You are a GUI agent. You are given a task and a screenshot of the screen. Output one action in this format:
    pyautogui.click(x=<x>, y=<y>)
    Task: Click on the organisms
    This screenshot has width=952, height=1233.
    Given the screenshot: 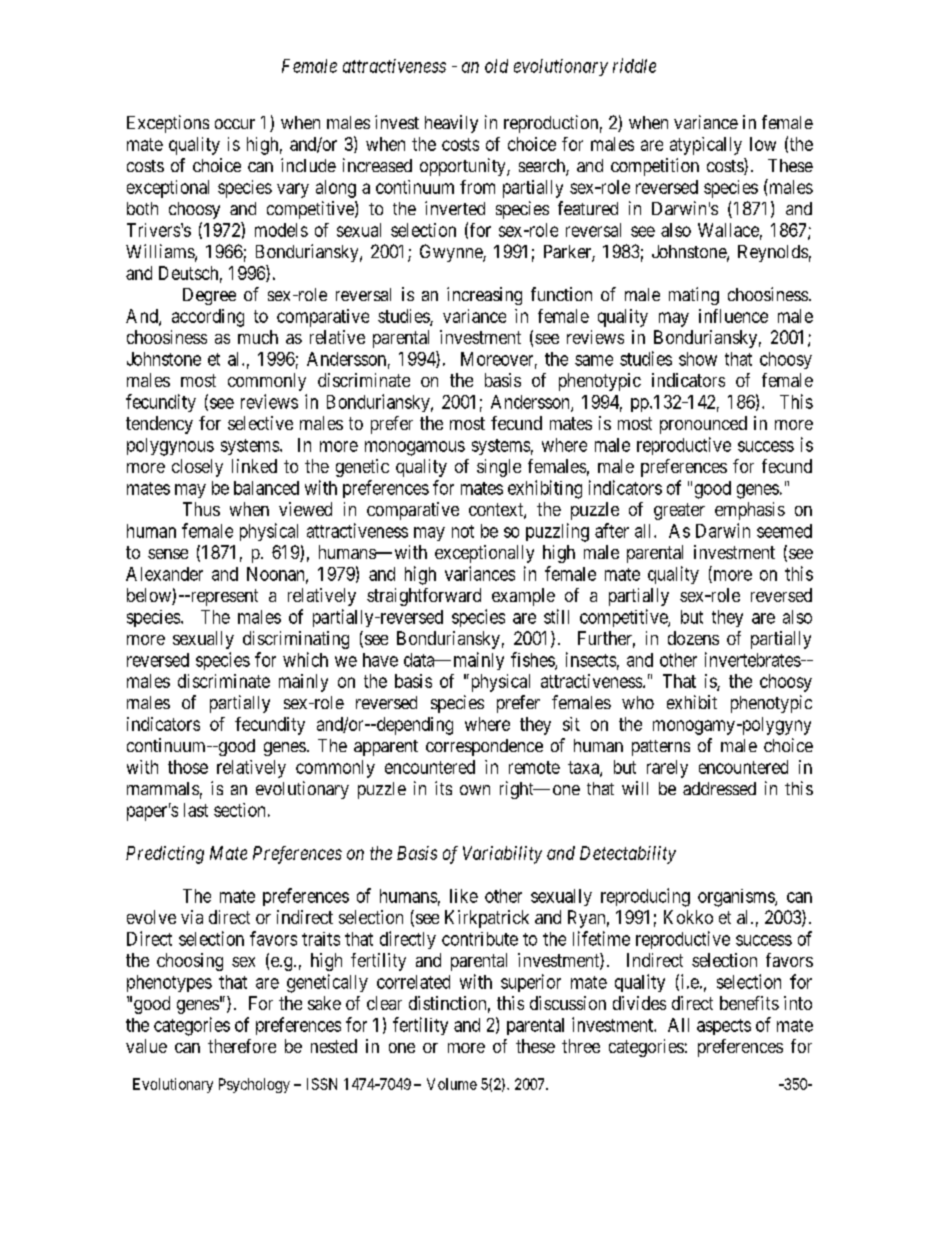 What is the action you would take?
    pyautogui.click(x=737, y=898)
